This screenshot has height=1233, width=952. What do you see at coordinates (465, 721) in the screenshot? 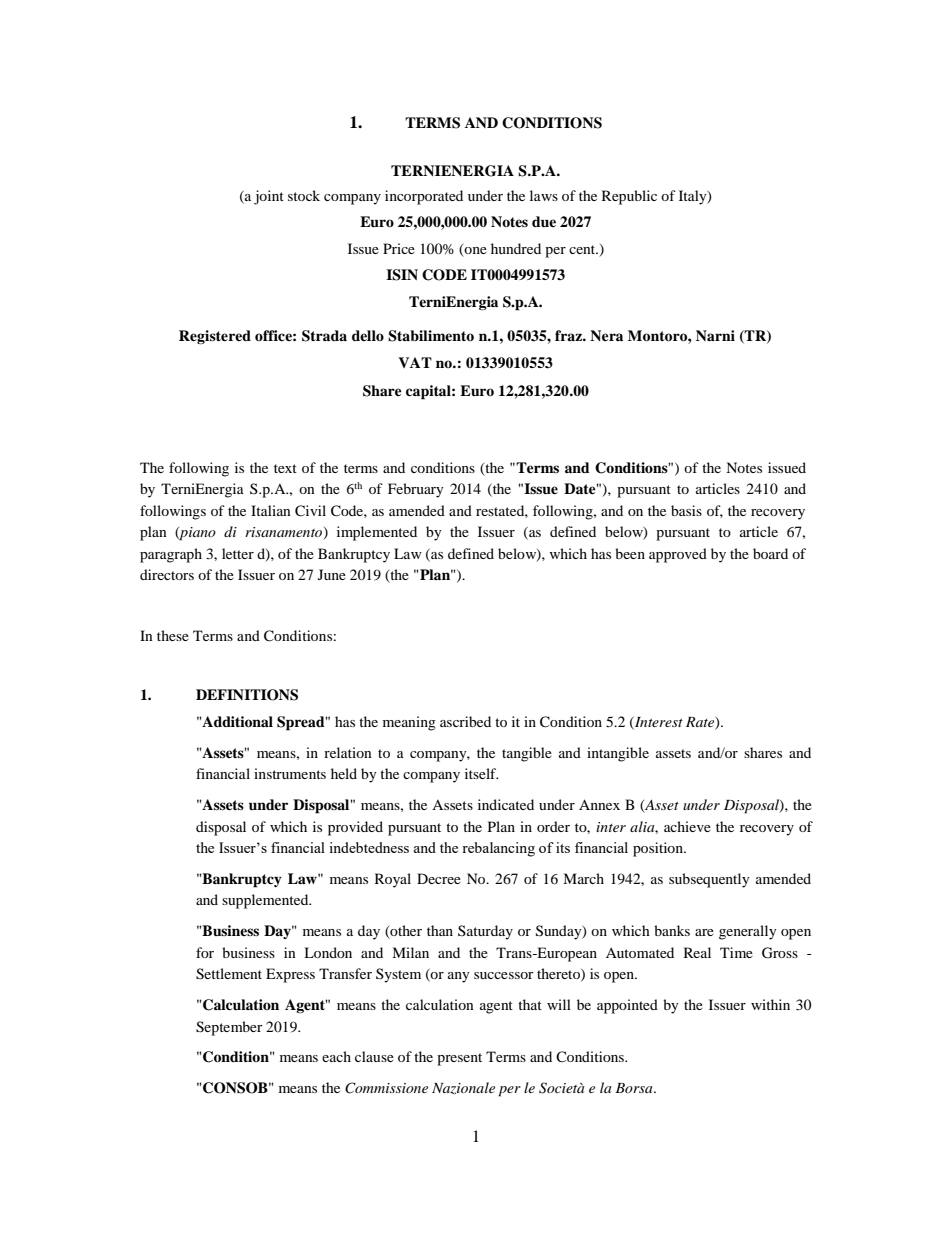
I see `ascribed` at bounding box center [465, 721].
